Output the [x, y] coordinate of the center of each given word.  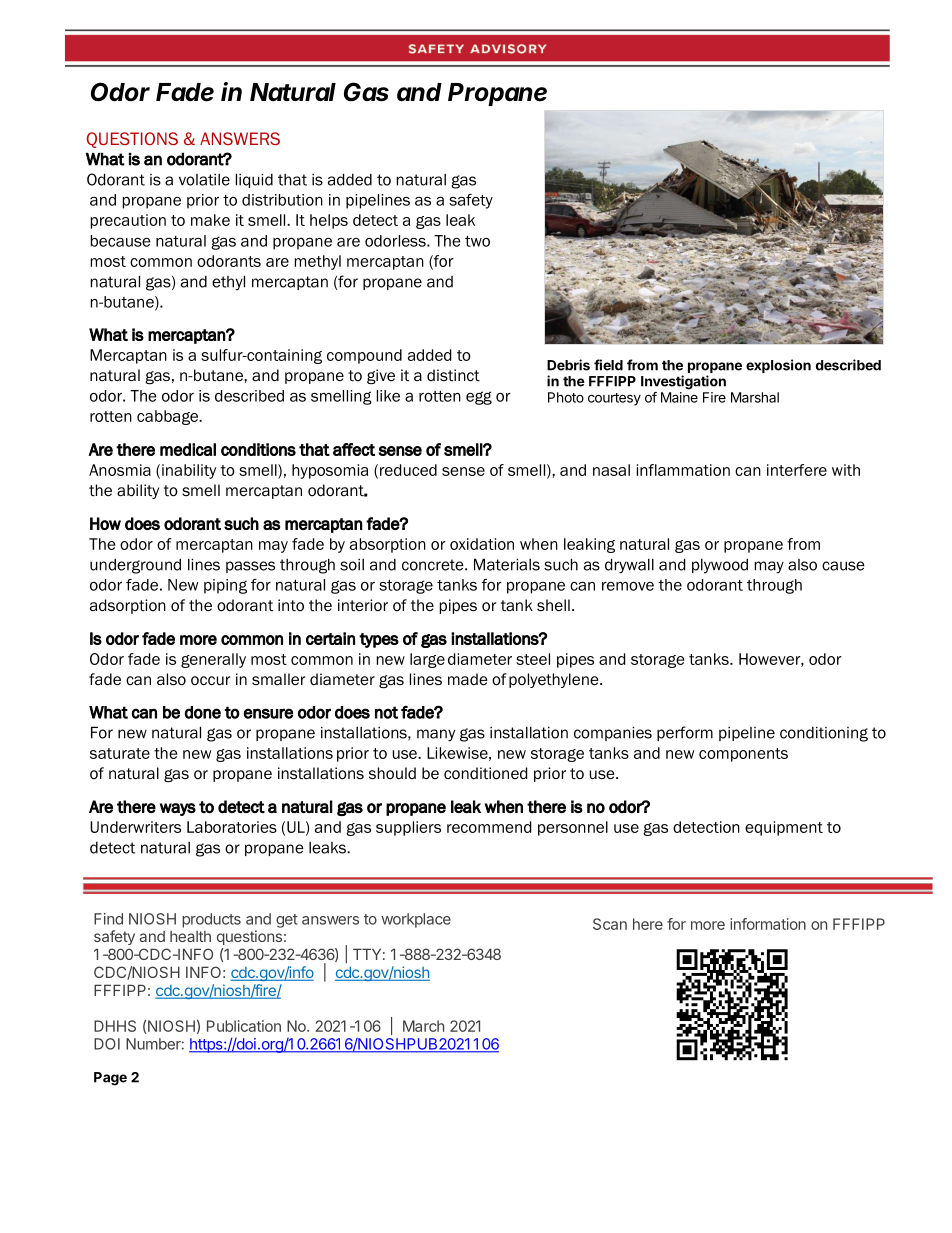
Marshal [755, 397]
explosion [778, 366]
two [477, 241]
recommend [489, 827]
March [423, 1026]
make [210, 220]
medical [188, 449]
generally [213, 660]
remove [628, 586]
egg [479, 398]
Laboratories [232, 827]
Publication [244, 1026]
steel [533, 659]
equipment [784, 828]
